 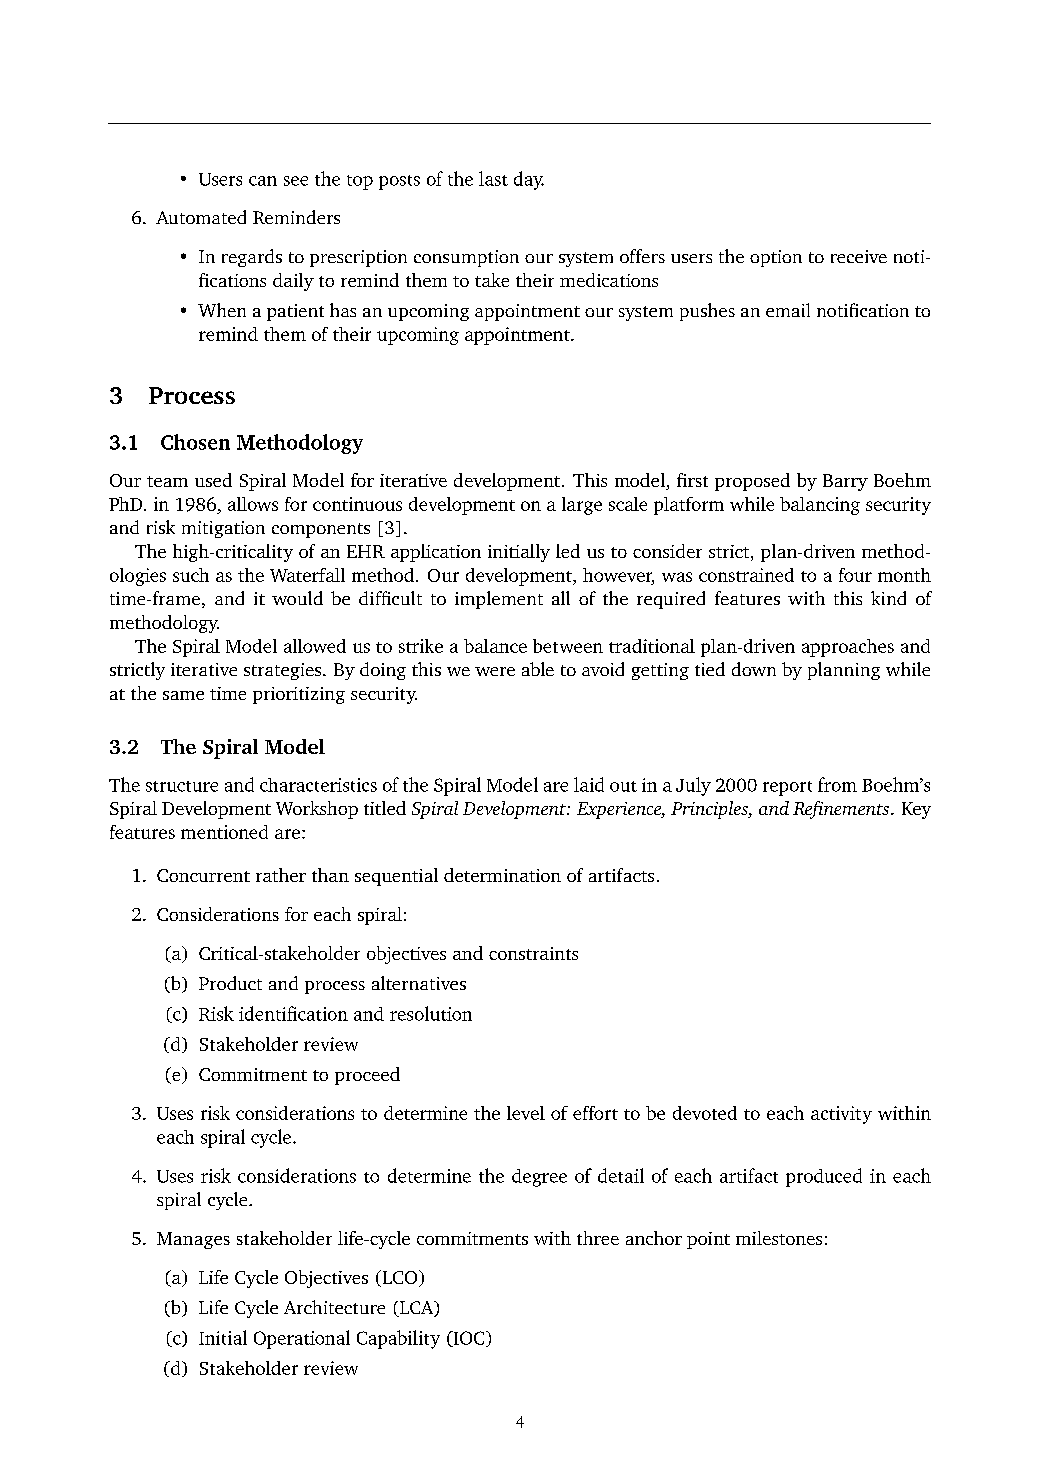 I want to click on Operational, so click(x=302, y=1339).
